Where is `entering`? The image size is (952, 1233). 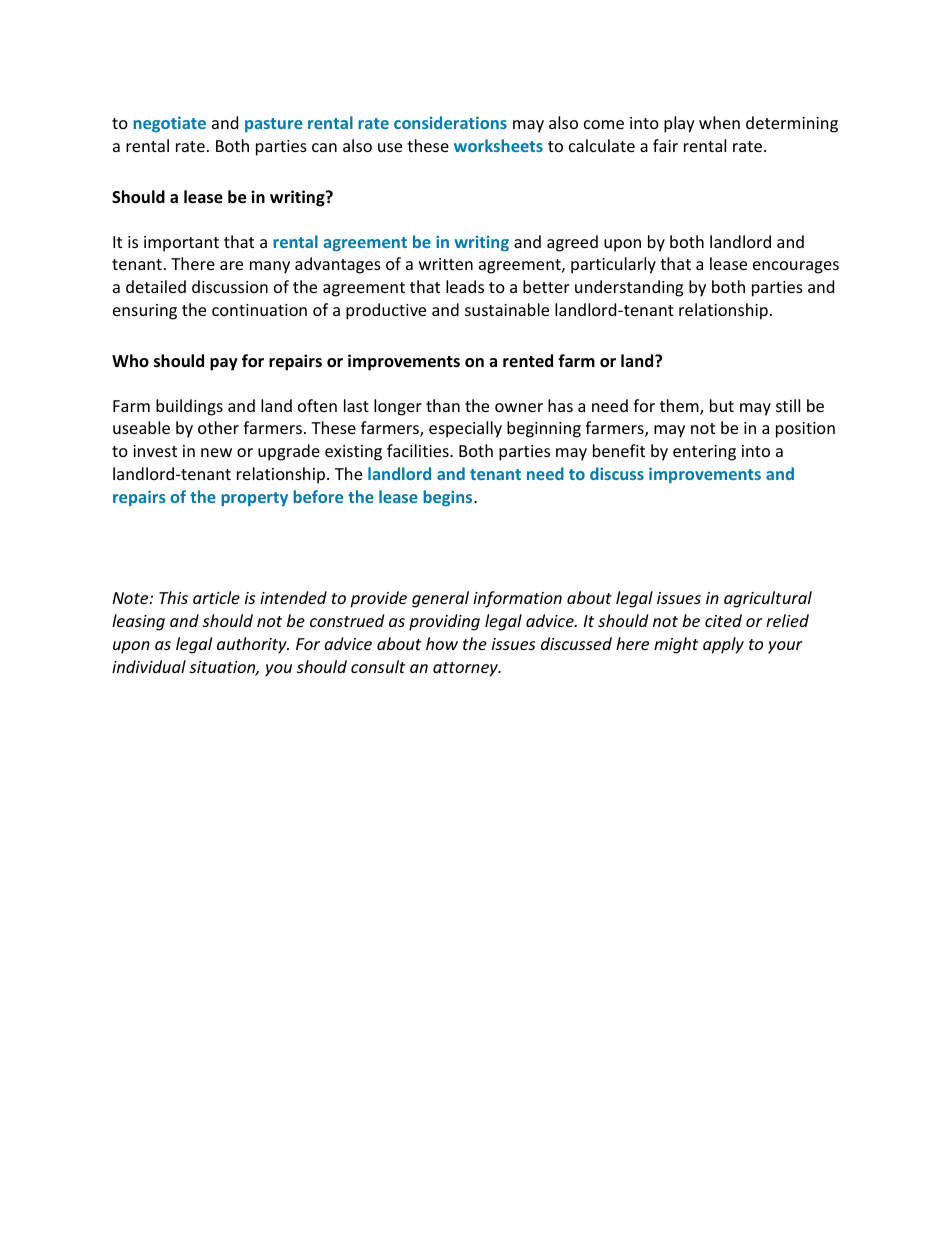
entering is located at coordinates (704, 453).
